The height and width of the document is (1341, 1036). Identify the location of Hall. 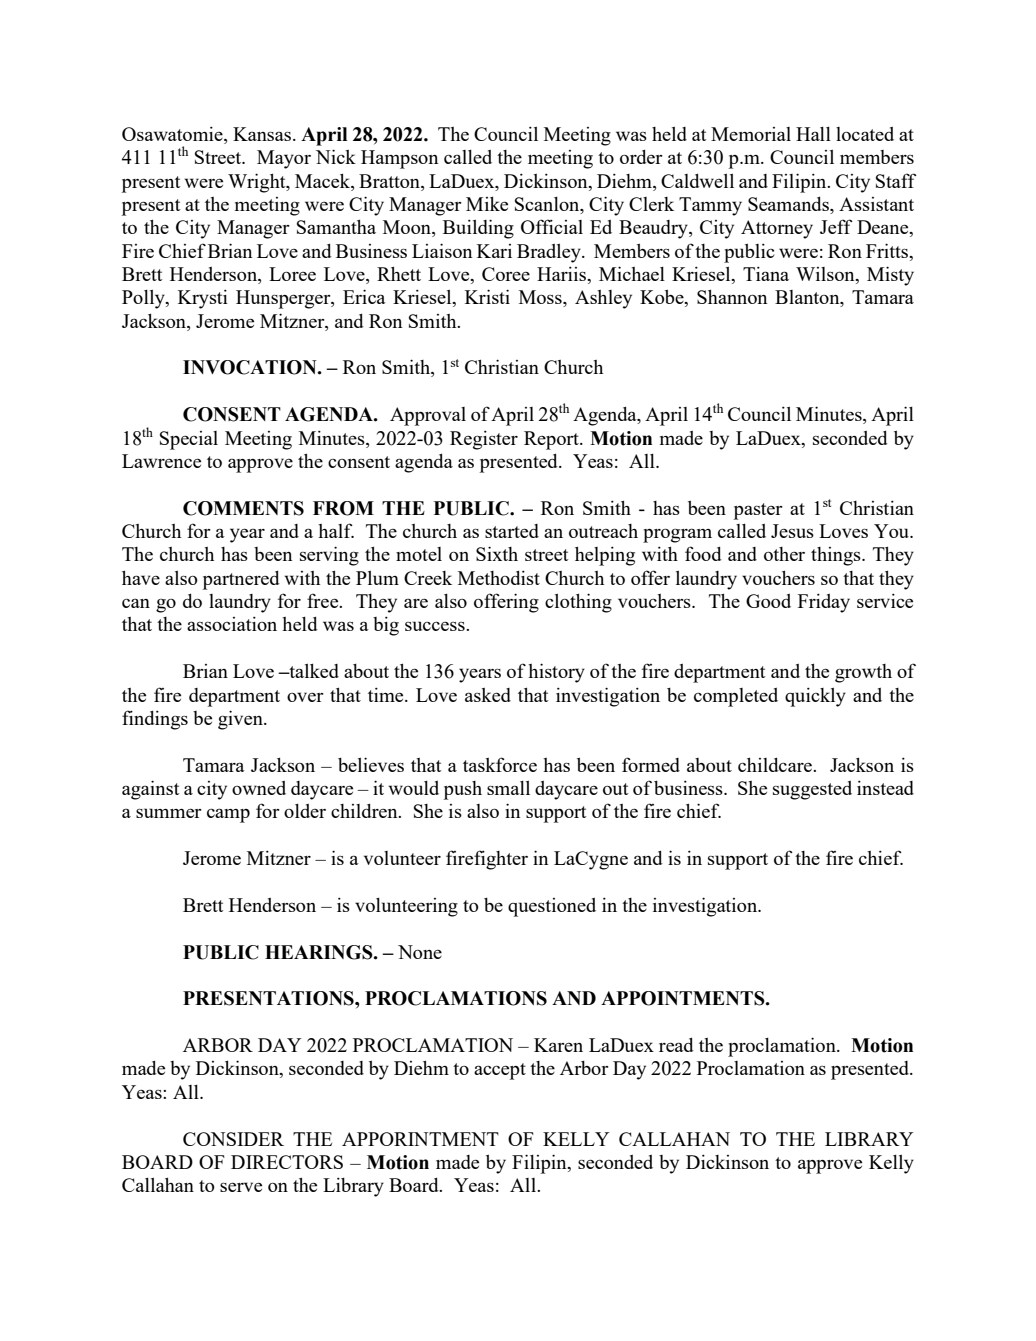
(813, 134).
